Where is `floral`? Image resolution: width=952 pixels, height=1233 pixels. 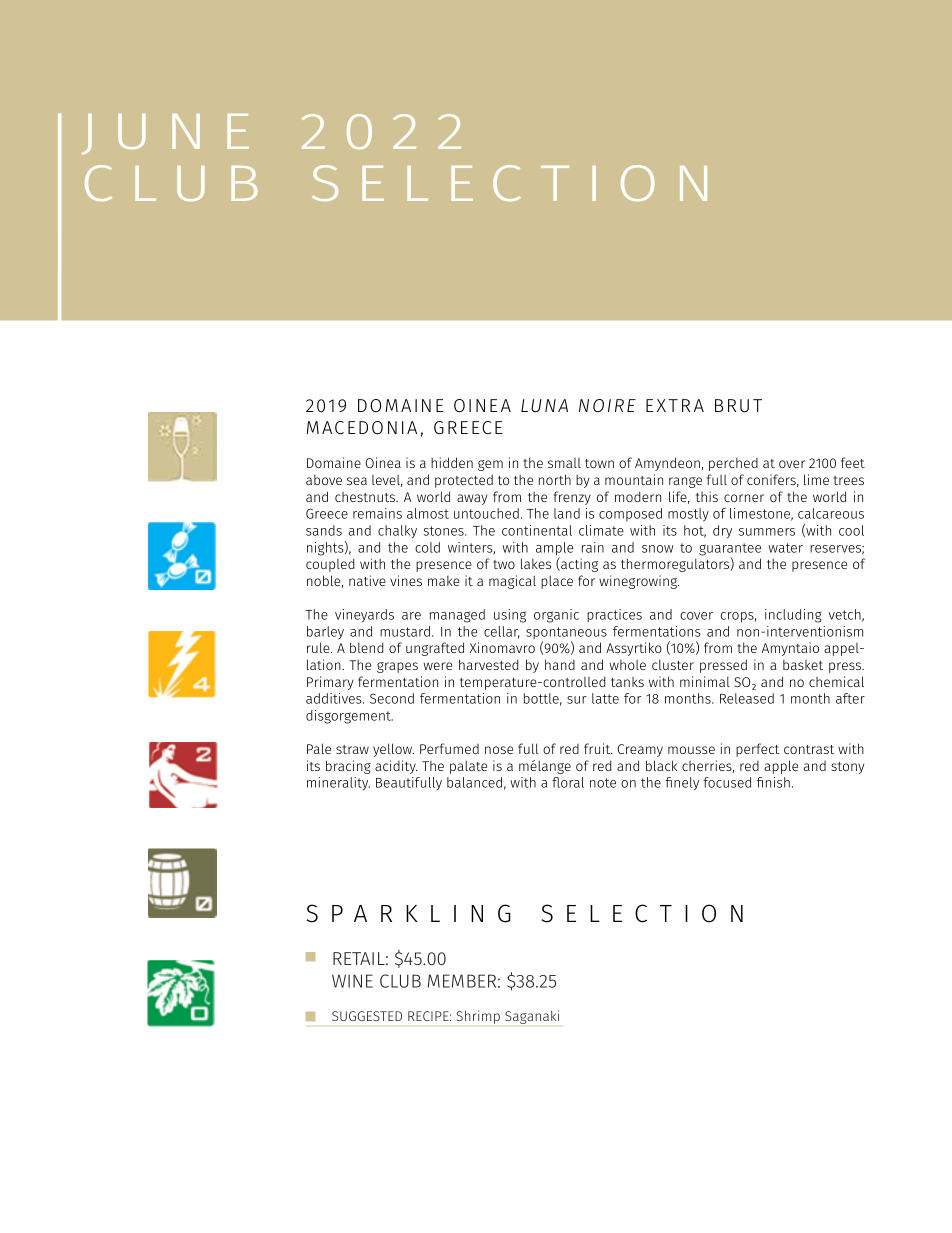 floral is located at coordinates (568, 782).
